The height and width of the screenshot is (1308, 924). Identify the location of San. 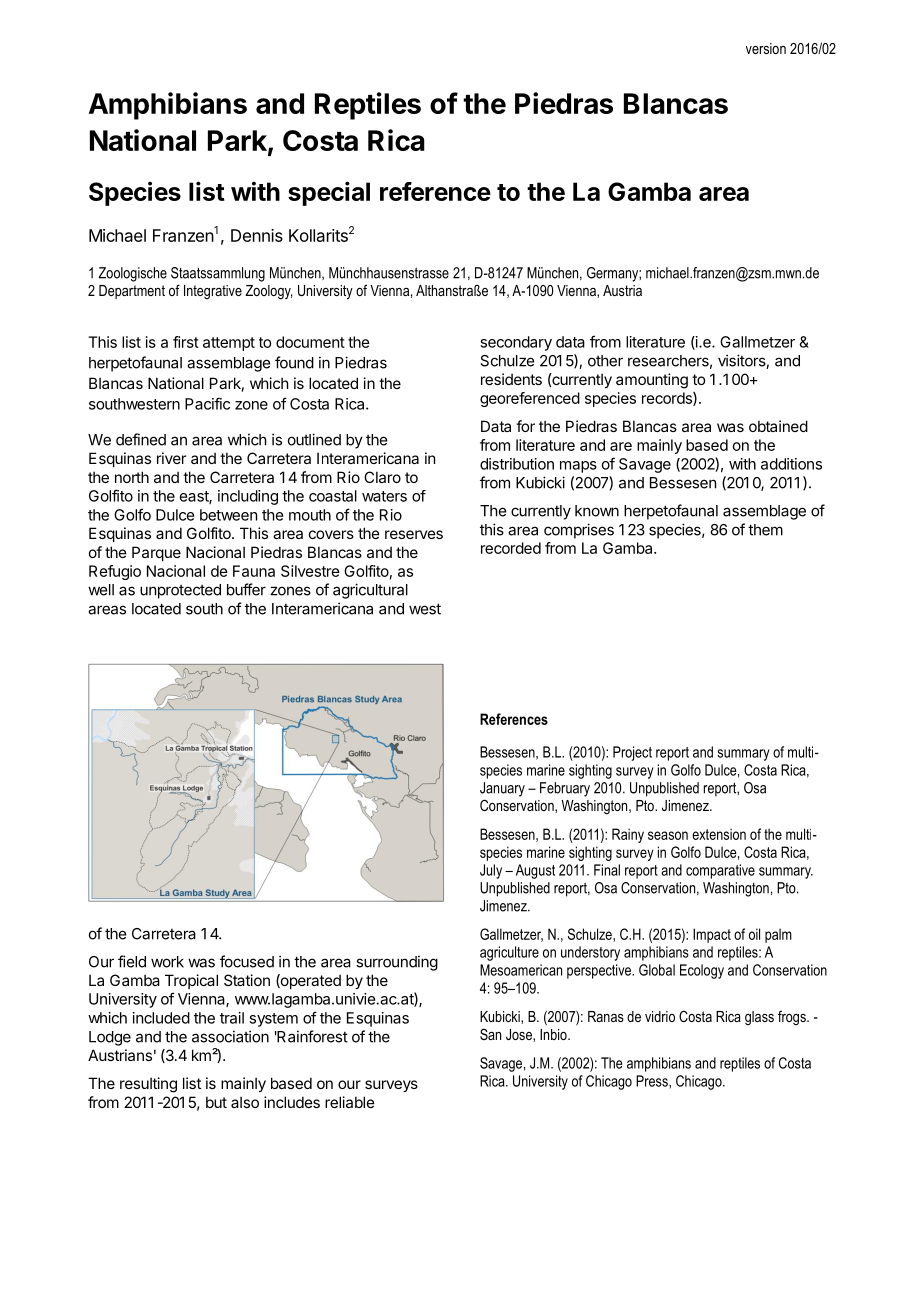
(490, 1034).
